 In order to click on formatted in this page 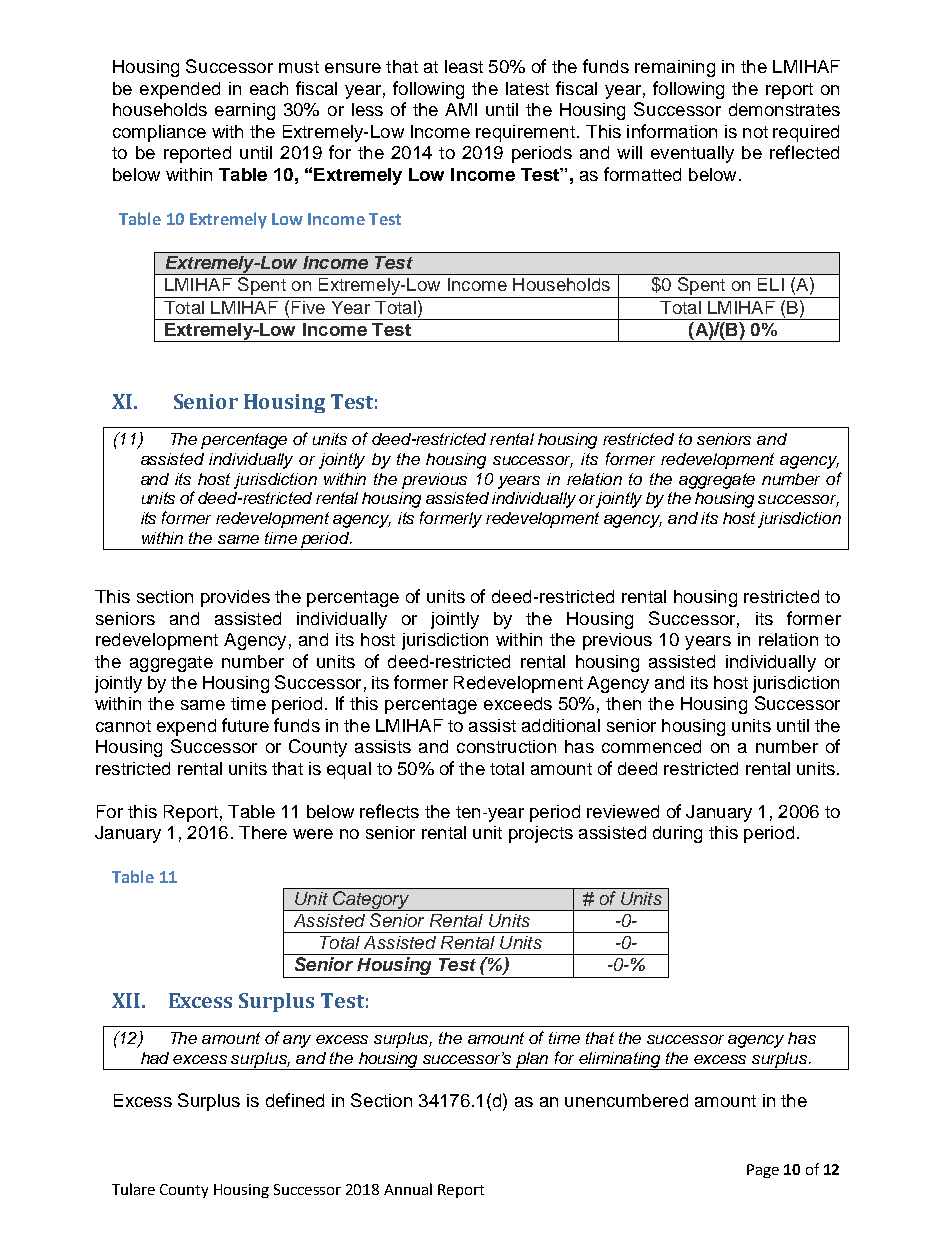, I will do `click(642, 174)`.
